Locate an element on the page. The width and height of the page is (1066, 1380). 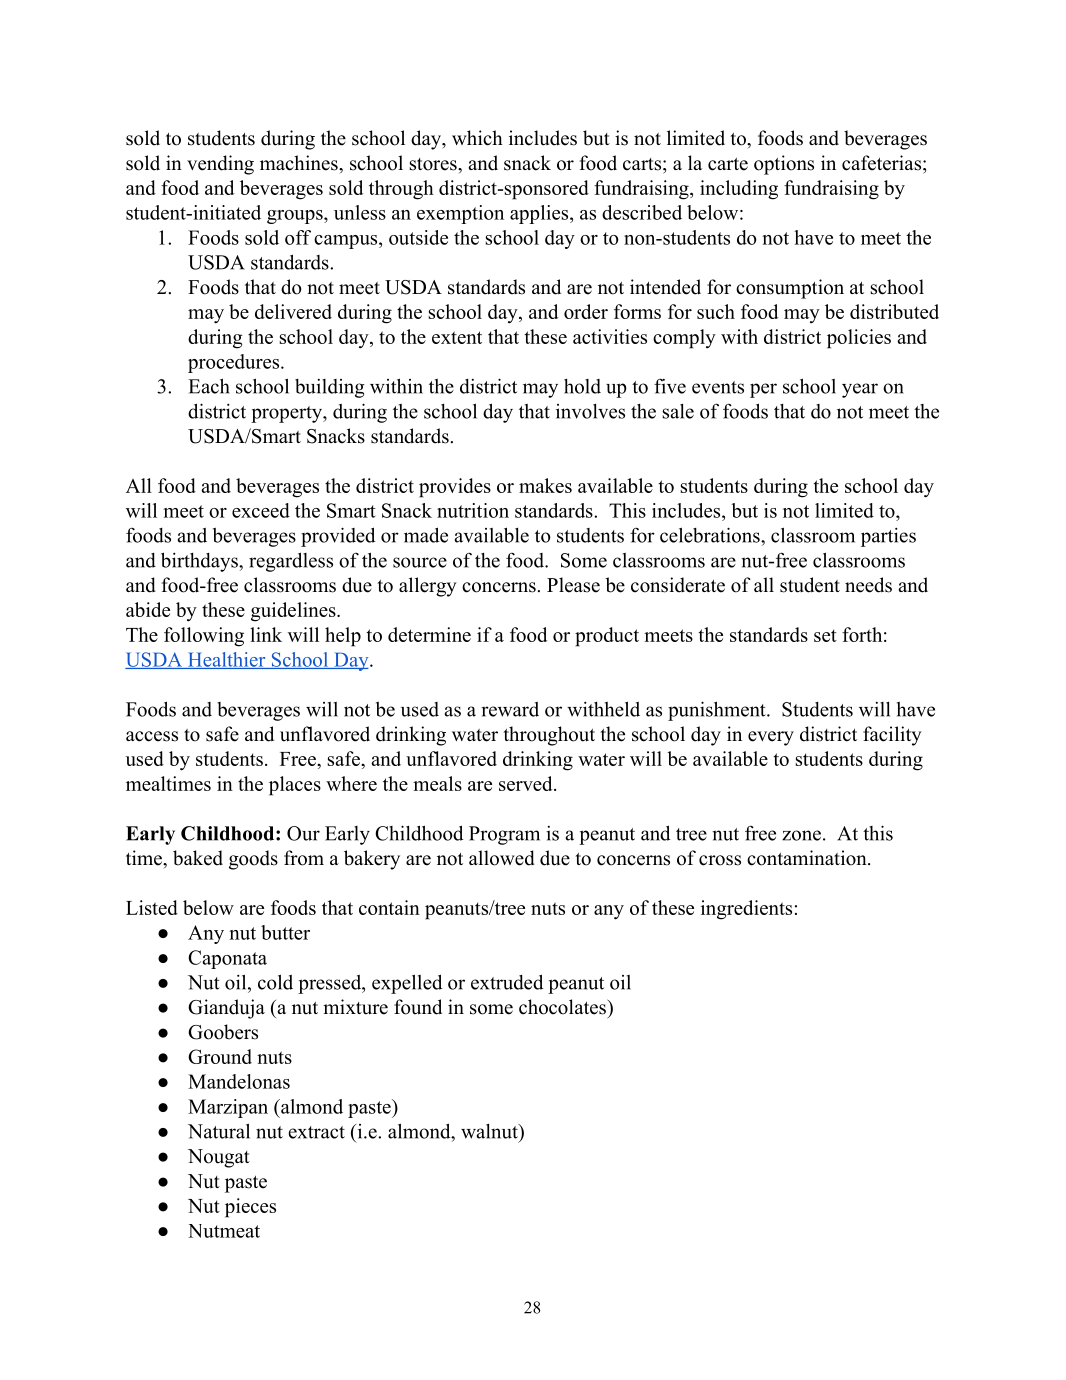
options is located at coordinates (784, 165).
